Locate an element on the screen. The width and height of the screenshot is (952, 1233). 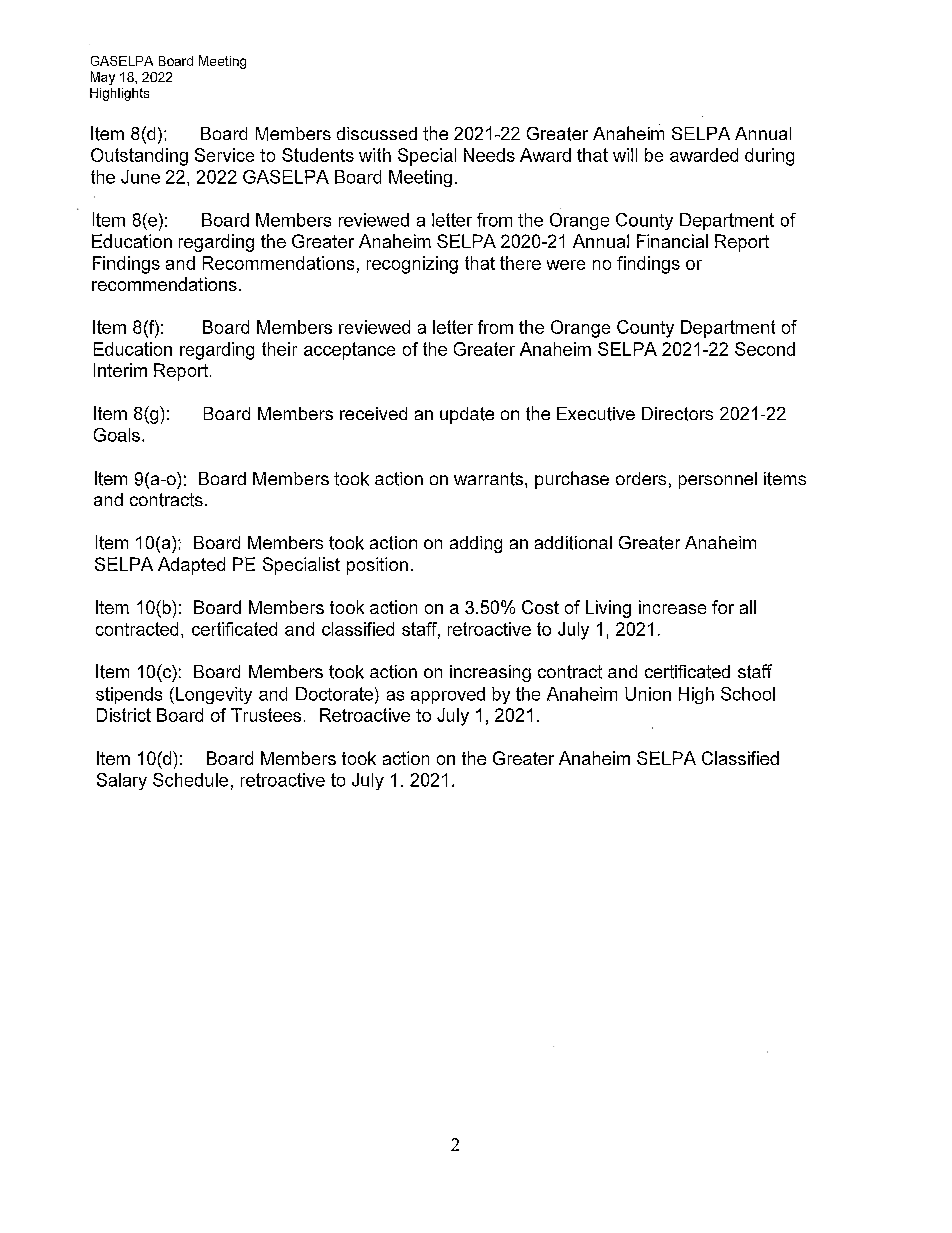
Union is located at coordinates (648, 694).
